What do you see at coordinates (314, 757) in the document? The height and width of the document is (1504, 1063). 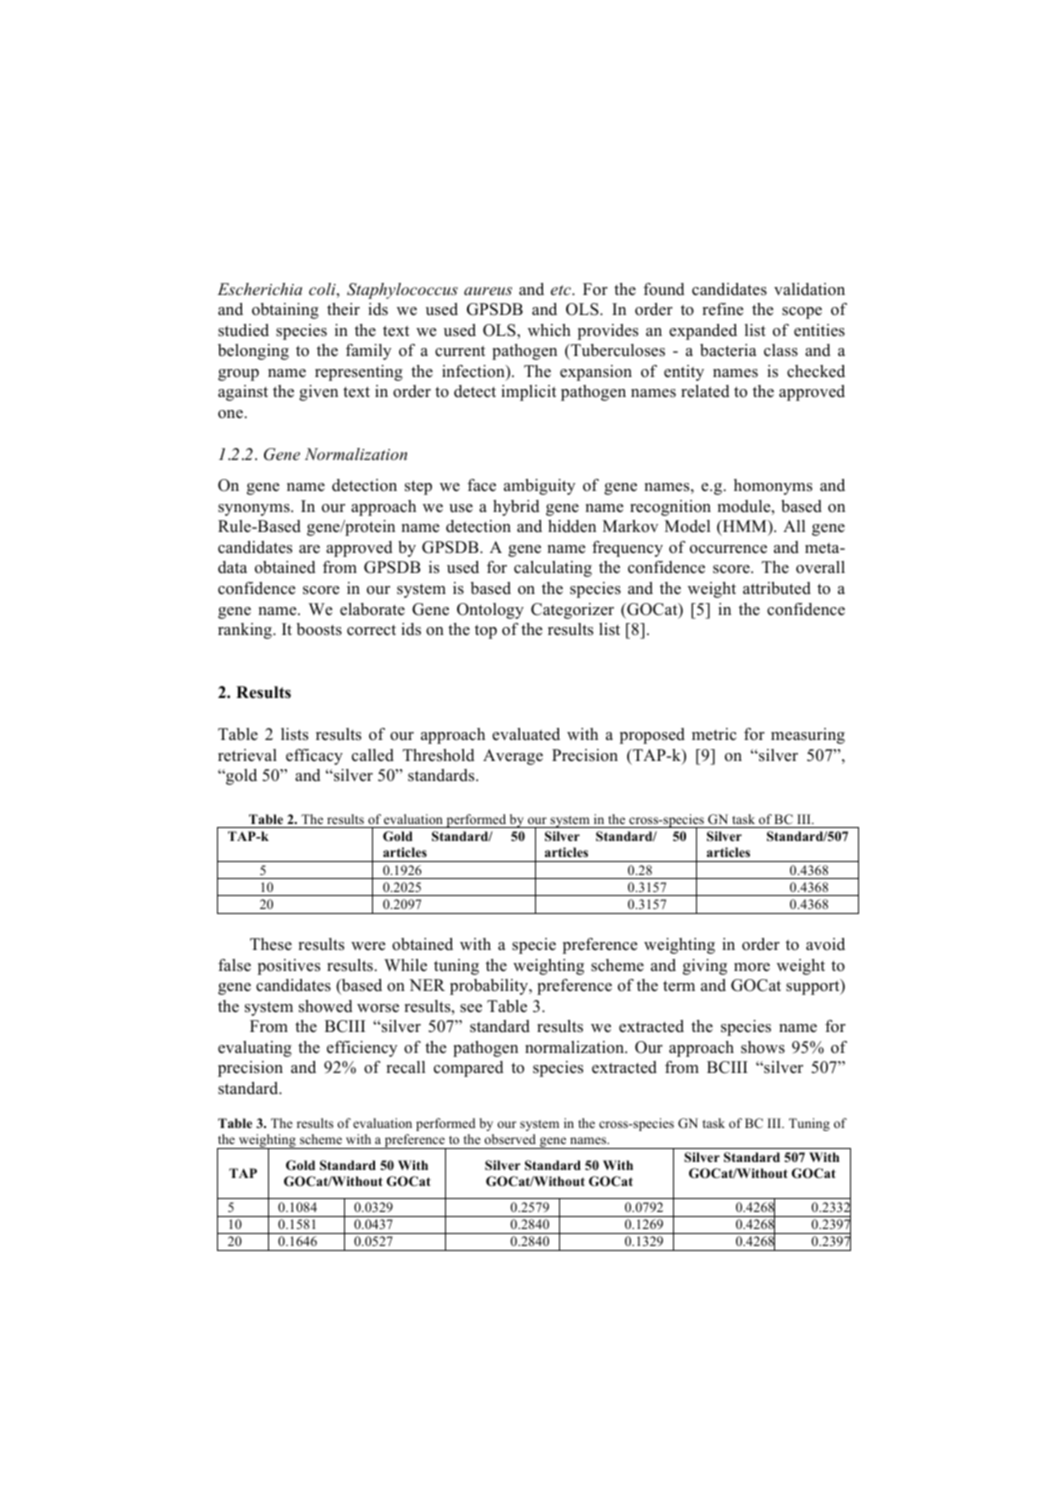 I see `efficacy` at bounding box center [314, 757].
